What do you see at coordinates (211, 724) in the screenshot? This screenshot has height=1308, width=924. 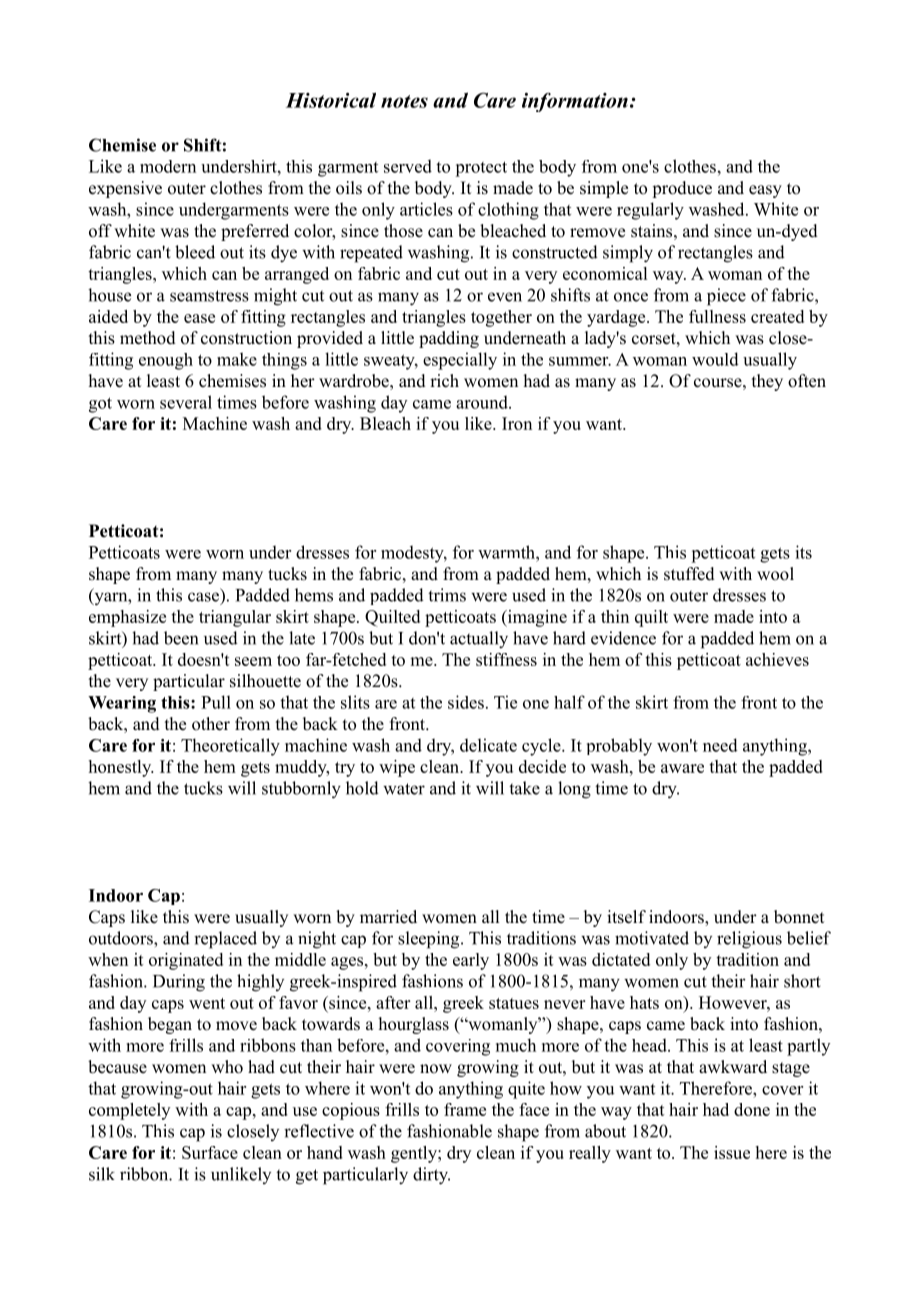 I see `other` at bounding box center [211, 724].
